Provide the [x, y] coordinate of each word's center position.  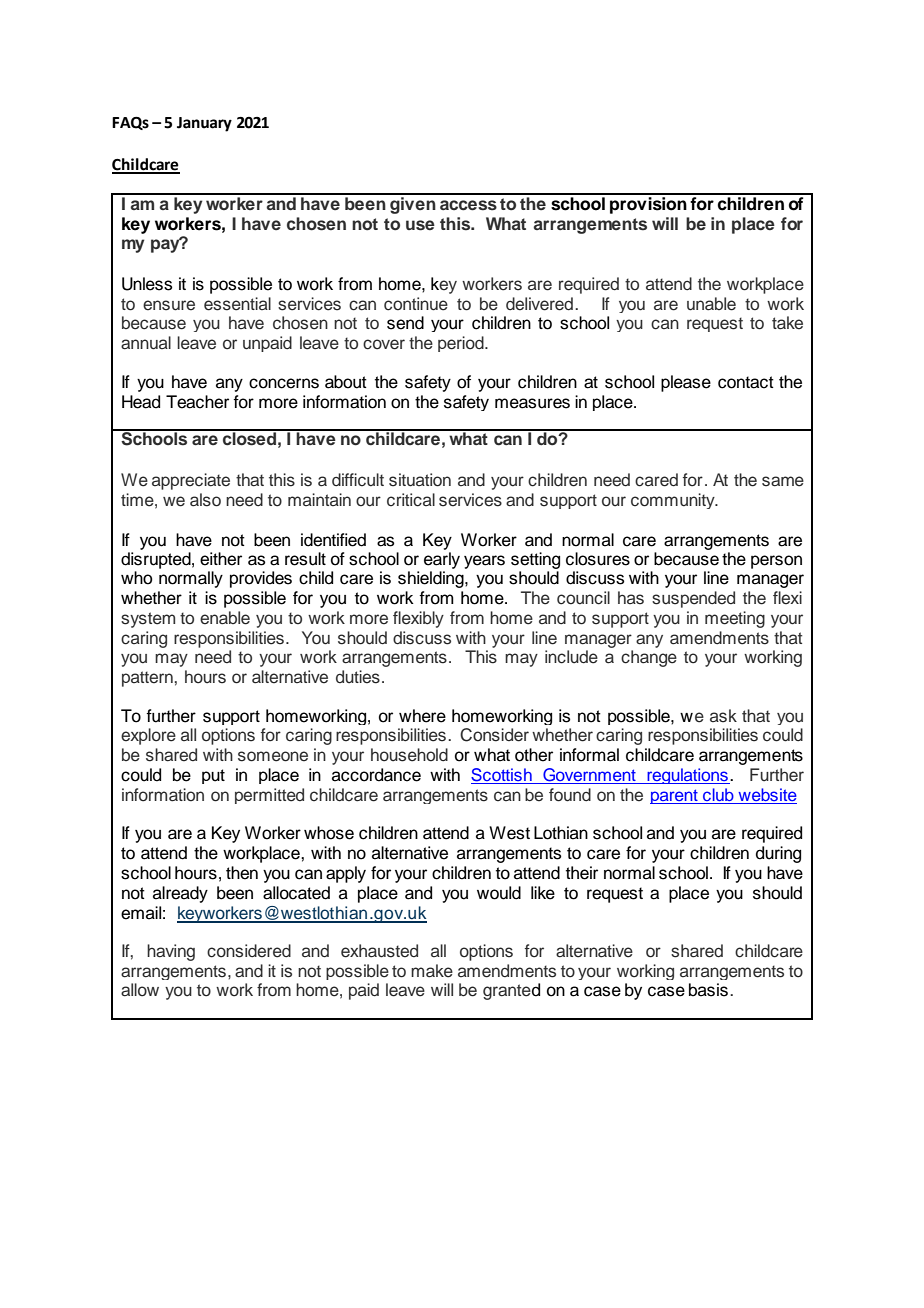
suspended [693, 599]
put [213, 776]
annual [146, 343]
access [468, 205]
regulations [687, 776]
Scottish [502, 776]
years [484, 562]
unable [711, 304]
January [204, 124]
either [221, 559]
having [171, 952]
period [462, 344]
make [432, 971]
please [686, 383]
